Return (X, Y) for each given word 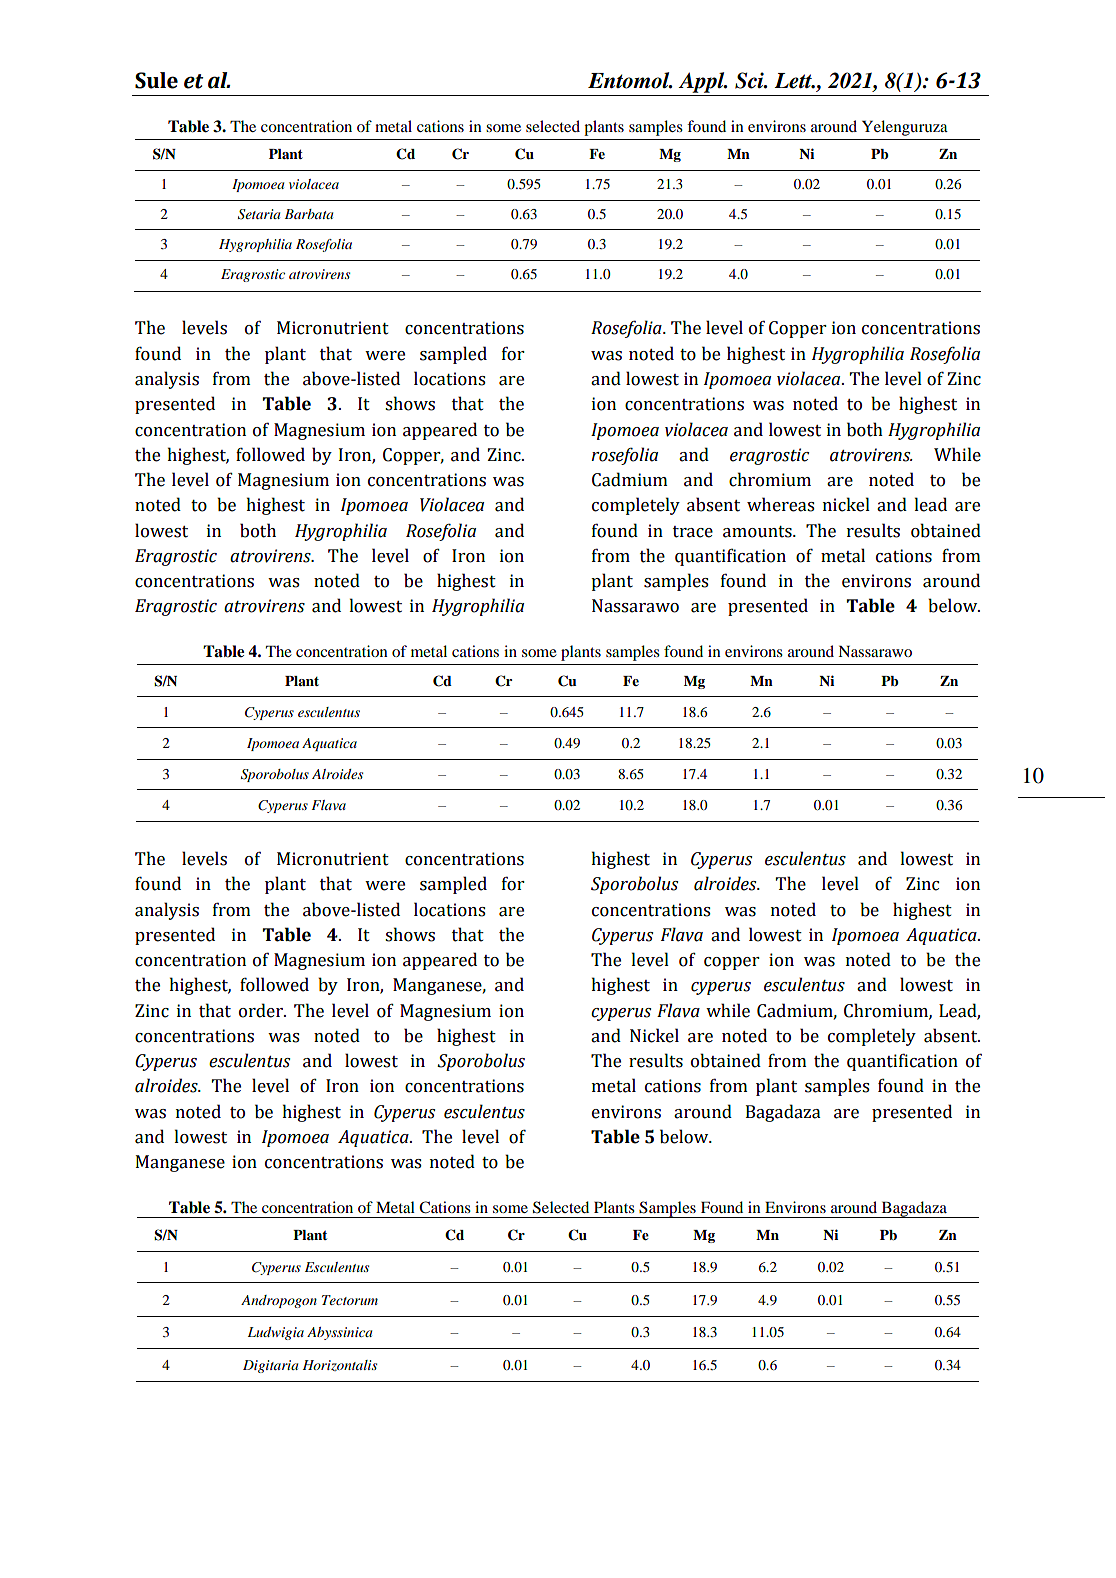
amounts (758, 532)
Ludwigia (276, 1333)
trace (693, 532)
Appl (702, 82)
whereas (781, 504)
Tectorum (350, 1300)
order (262, 1010)
